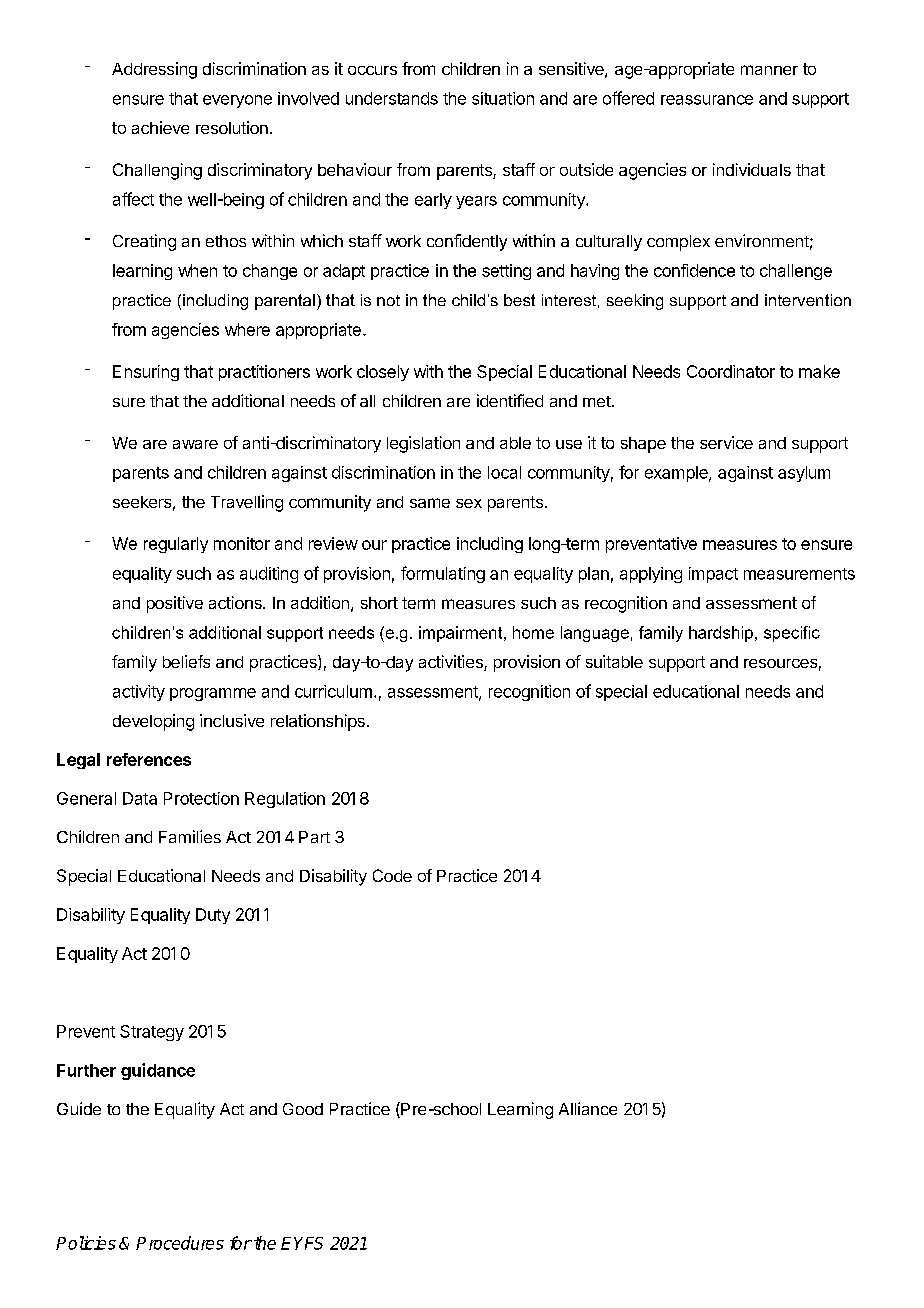  Describe the element at coordinates (180, 1243) in the screenshot. I see `Procedures` at that location.
